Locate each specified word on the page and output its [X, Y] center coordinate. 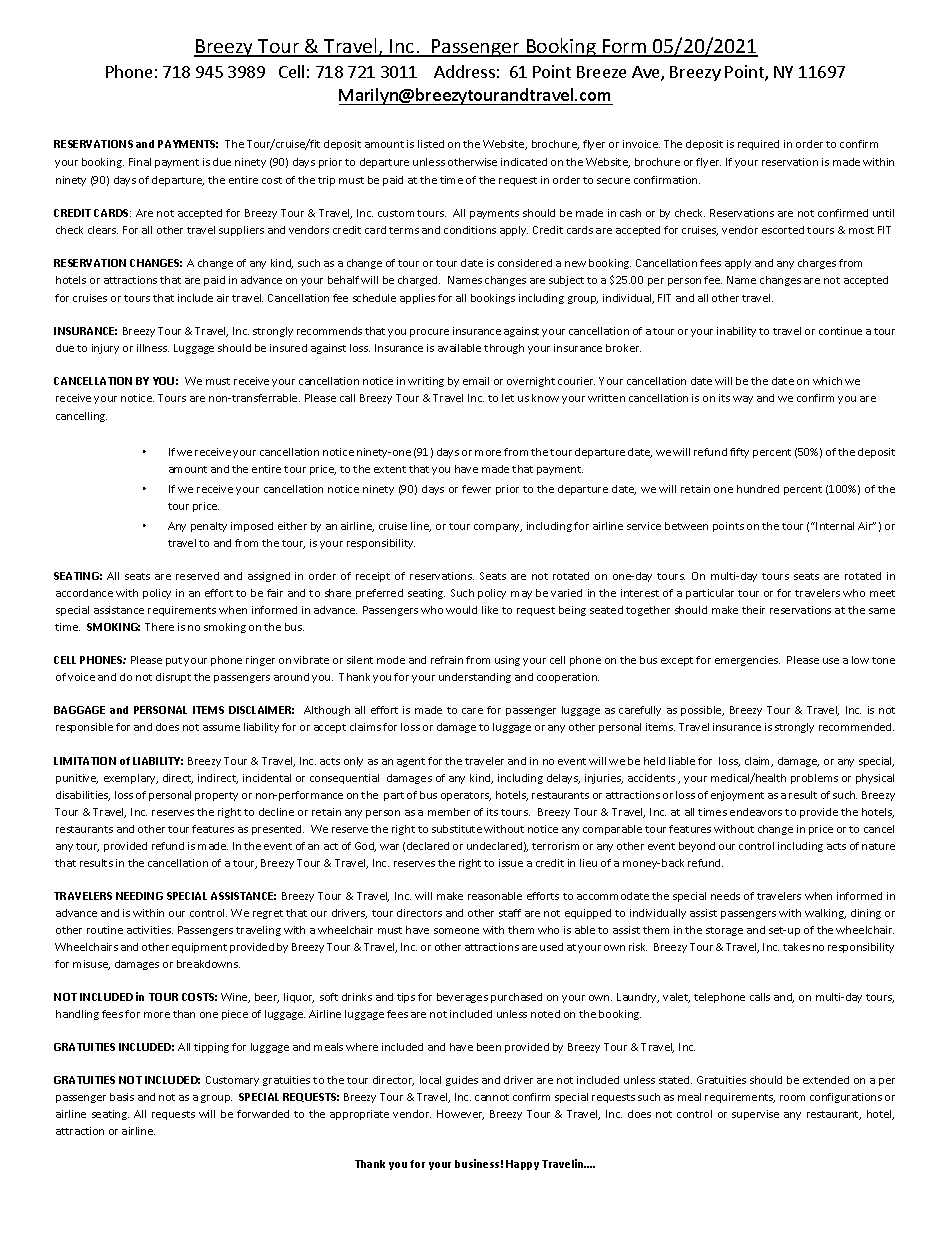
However [460, 1115]
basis [122, 1097]
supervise [755, 1115]
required [758, 145]
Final [140, 162]
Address [464, 71]
